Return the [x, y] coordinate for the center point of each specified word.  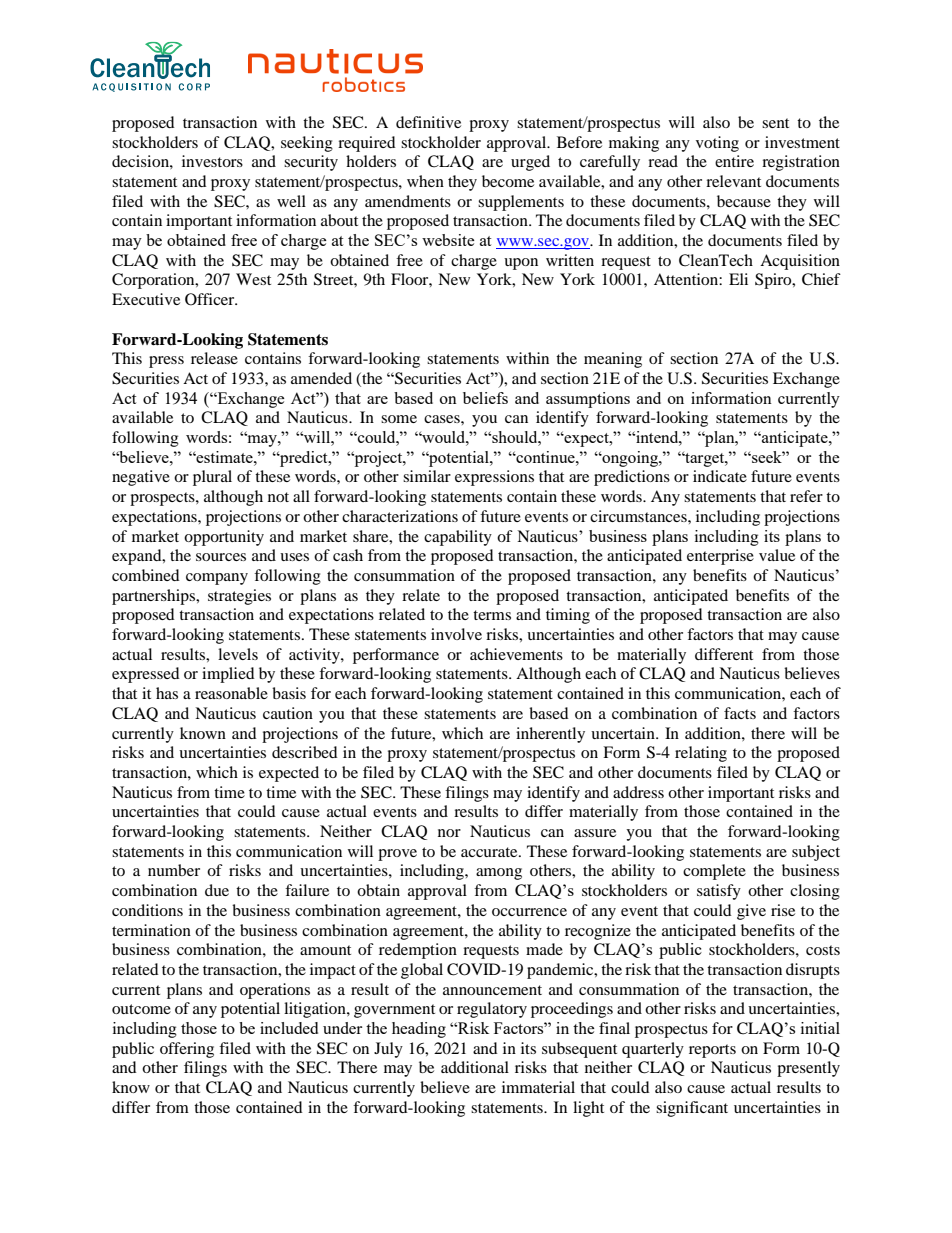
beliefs [485, 398]
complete [714, 872]
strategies [239, 597]
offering [187, 1050]
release [214, 358]
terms [492, 615]
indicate [720, 476]
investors [212, 161]
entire [734, 161]
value [777, 555]
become [508, 181]
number [174, 870]
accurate [490, 852]
